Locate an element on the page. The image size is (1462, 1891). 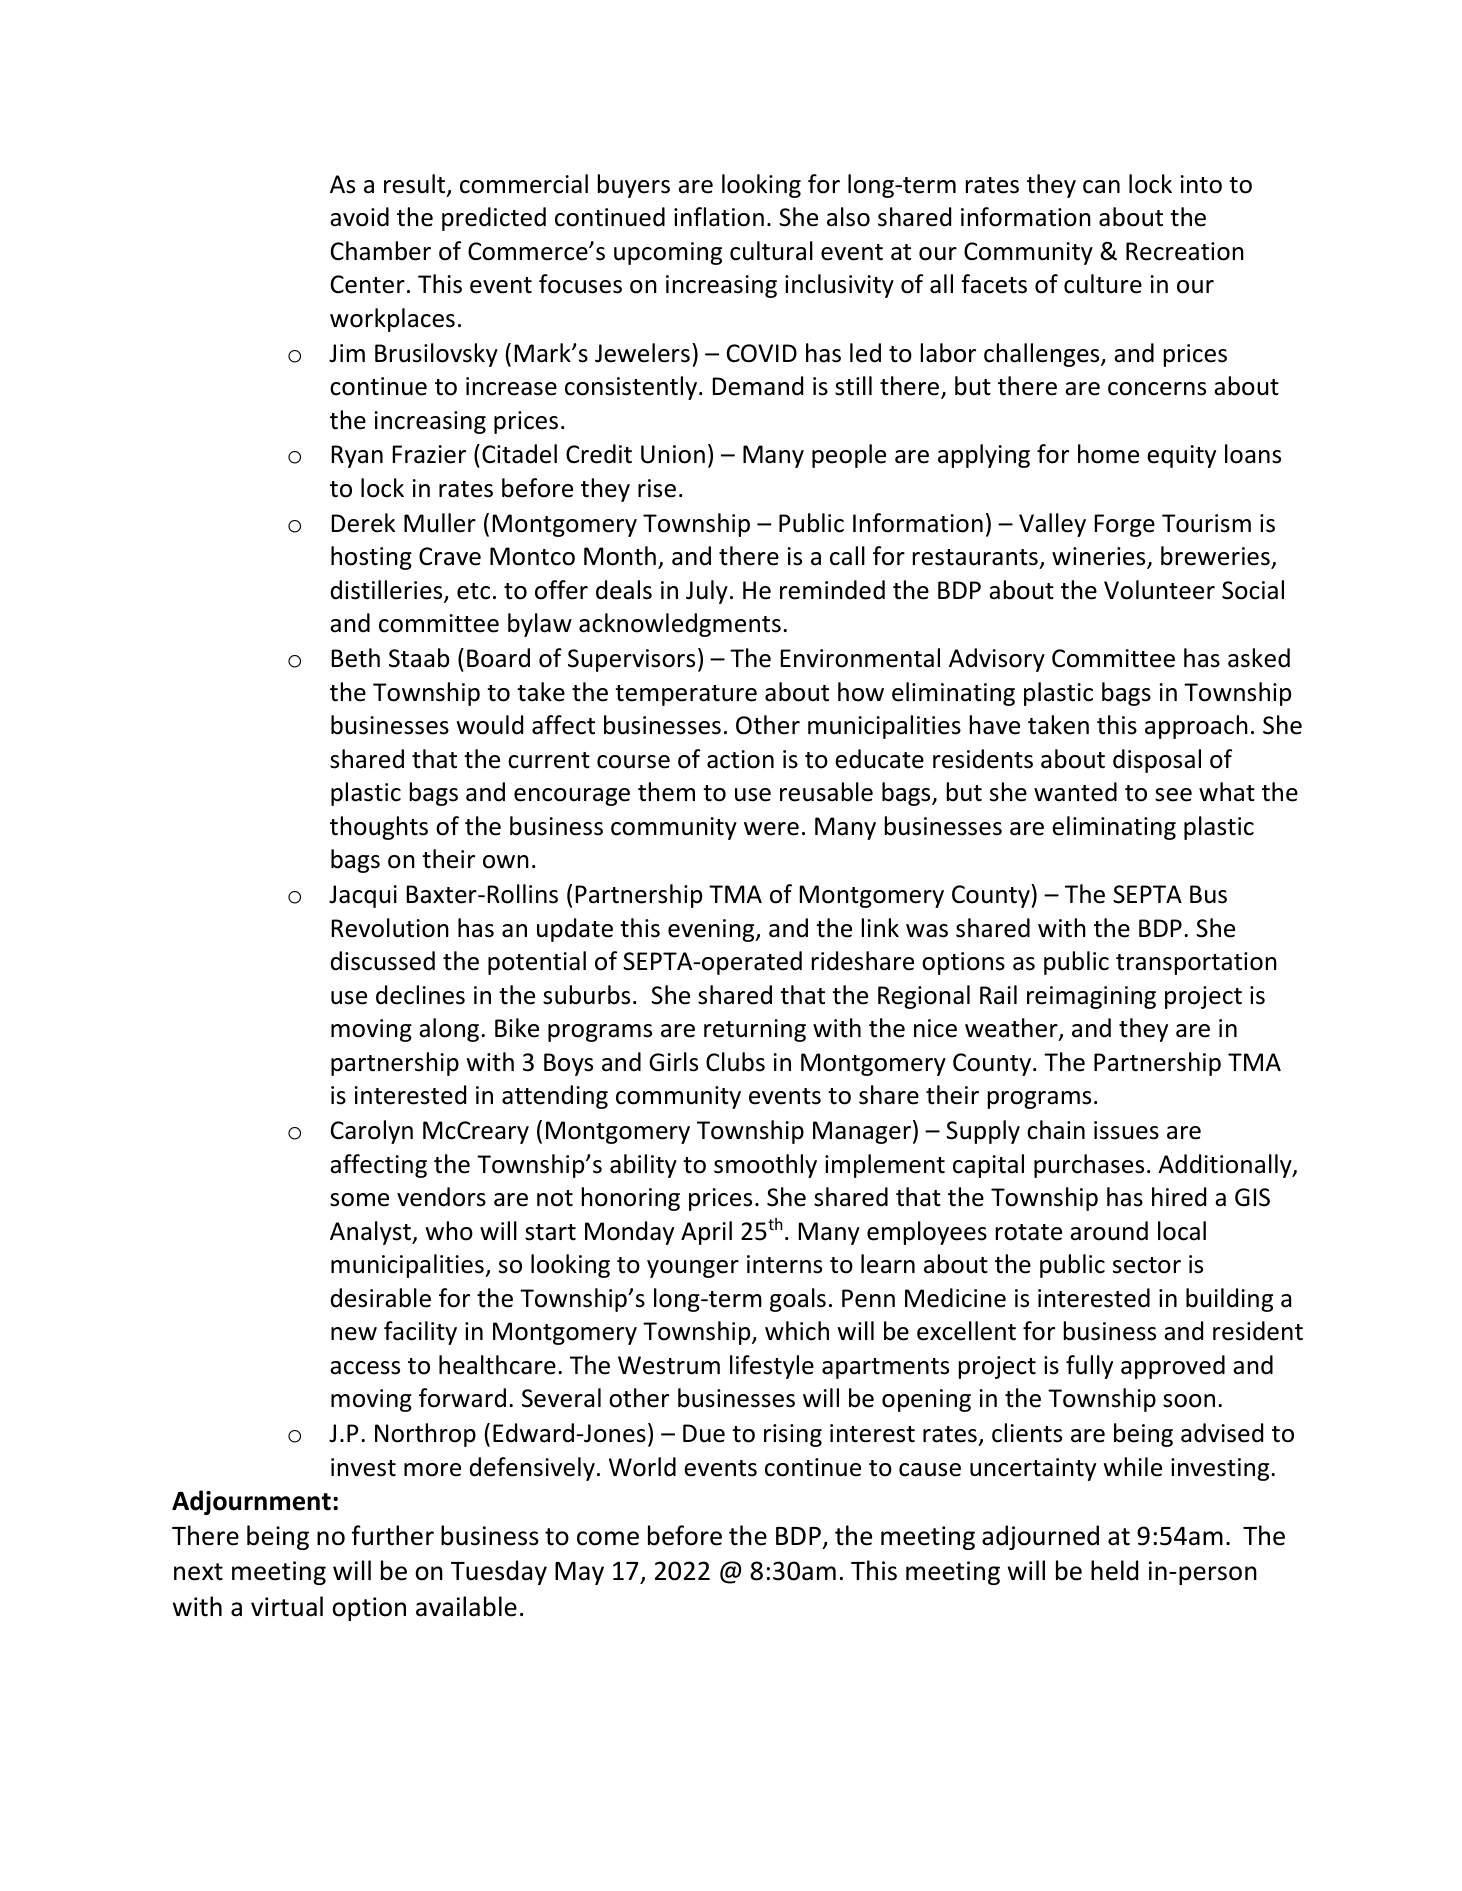
July is located at coordinates (707, 592).
